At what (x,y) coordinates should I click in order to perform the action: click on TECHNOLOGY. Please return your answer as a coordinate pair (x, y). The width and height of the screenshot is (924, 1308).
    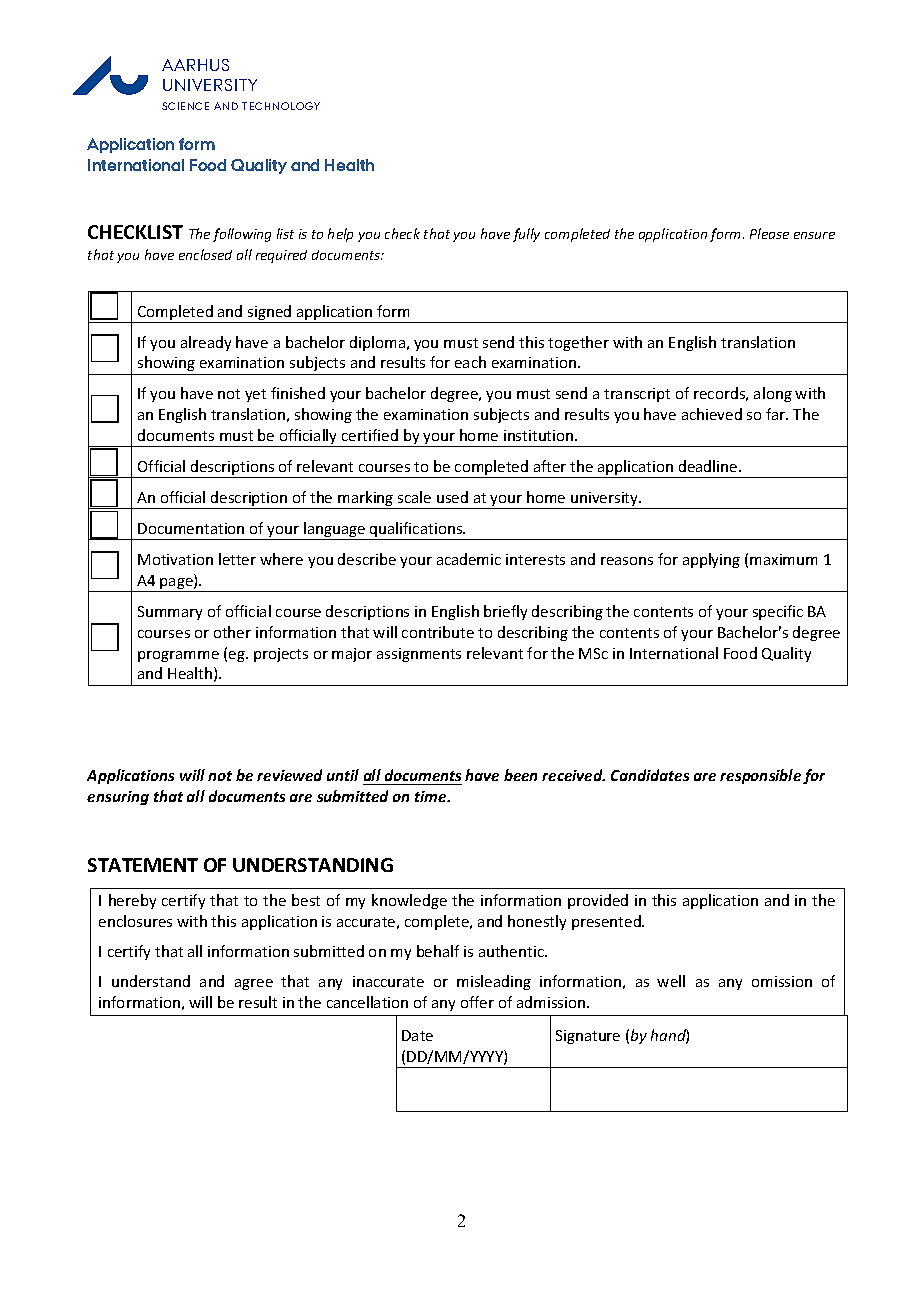
    Looking at the image, I should click on (281, 106).
